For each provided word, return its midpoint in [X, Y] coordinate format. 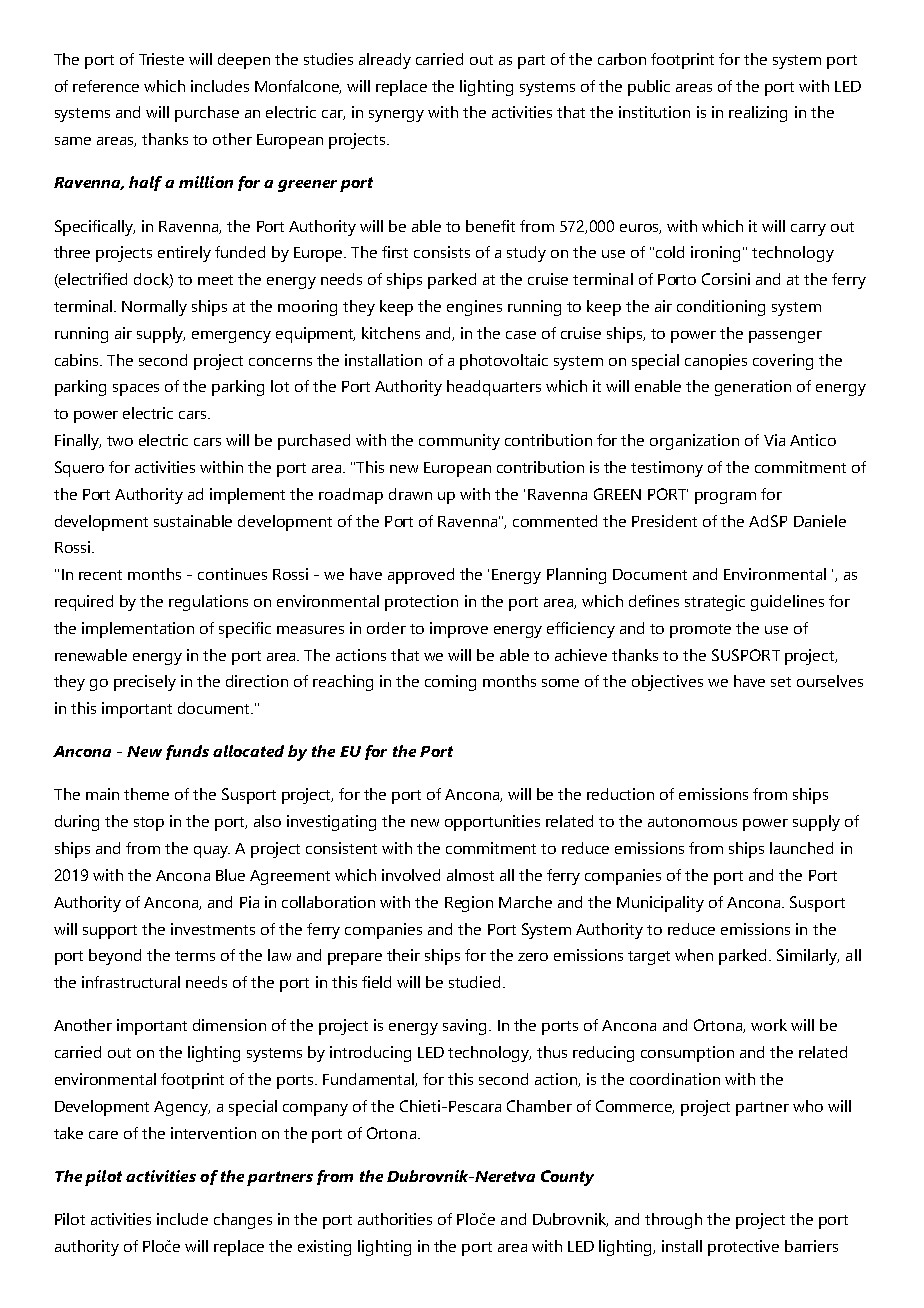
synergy [396, 116]
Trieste [161, 59]
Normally [154, 308]
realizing [758, 114]
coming [450, 683]
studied [474, 982]
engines [474, 308]
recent [100, 575]
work [769, 1025]
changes [243, 1221]
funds [187, 752]
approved [421, 576]
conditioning [721, 308]
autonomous [692, 822]
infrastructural [131, 982]
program [725, 498]
